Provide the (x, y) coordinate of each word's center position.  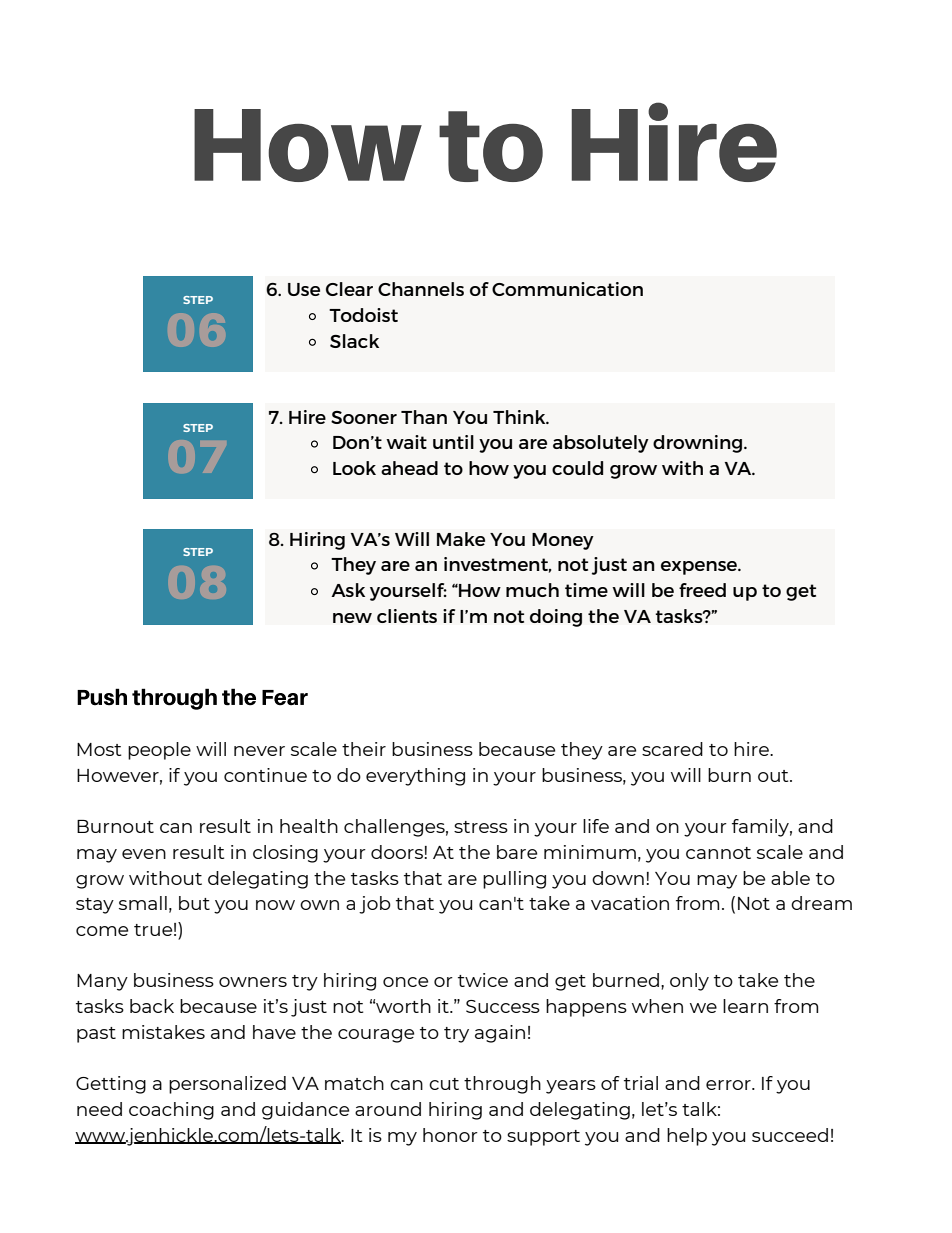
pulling (514, 880)
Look (354, 468)
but (194, 903)
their (364, 749)
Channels (421, 289)
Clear (349, 289)
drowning (699, 444)
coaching (171, 1111)
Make (461, 539)
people (159, 751)
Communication (567, 289)
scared (672, 749)
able (790, 878)
